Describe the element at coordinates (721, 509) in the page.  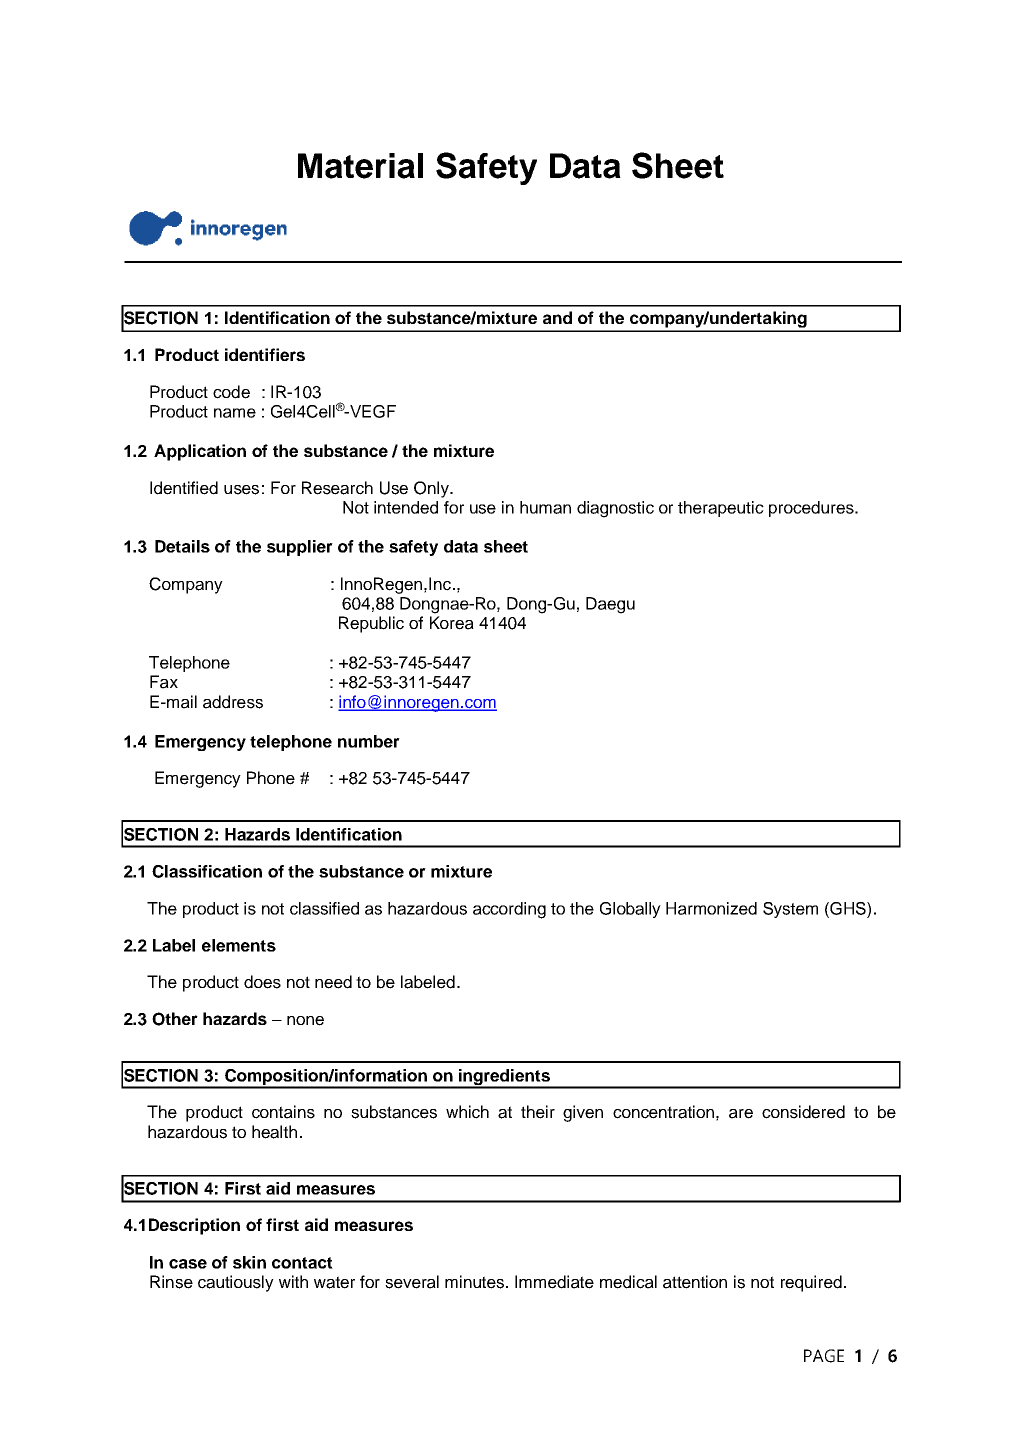
I see `therapeutic` at that location.
